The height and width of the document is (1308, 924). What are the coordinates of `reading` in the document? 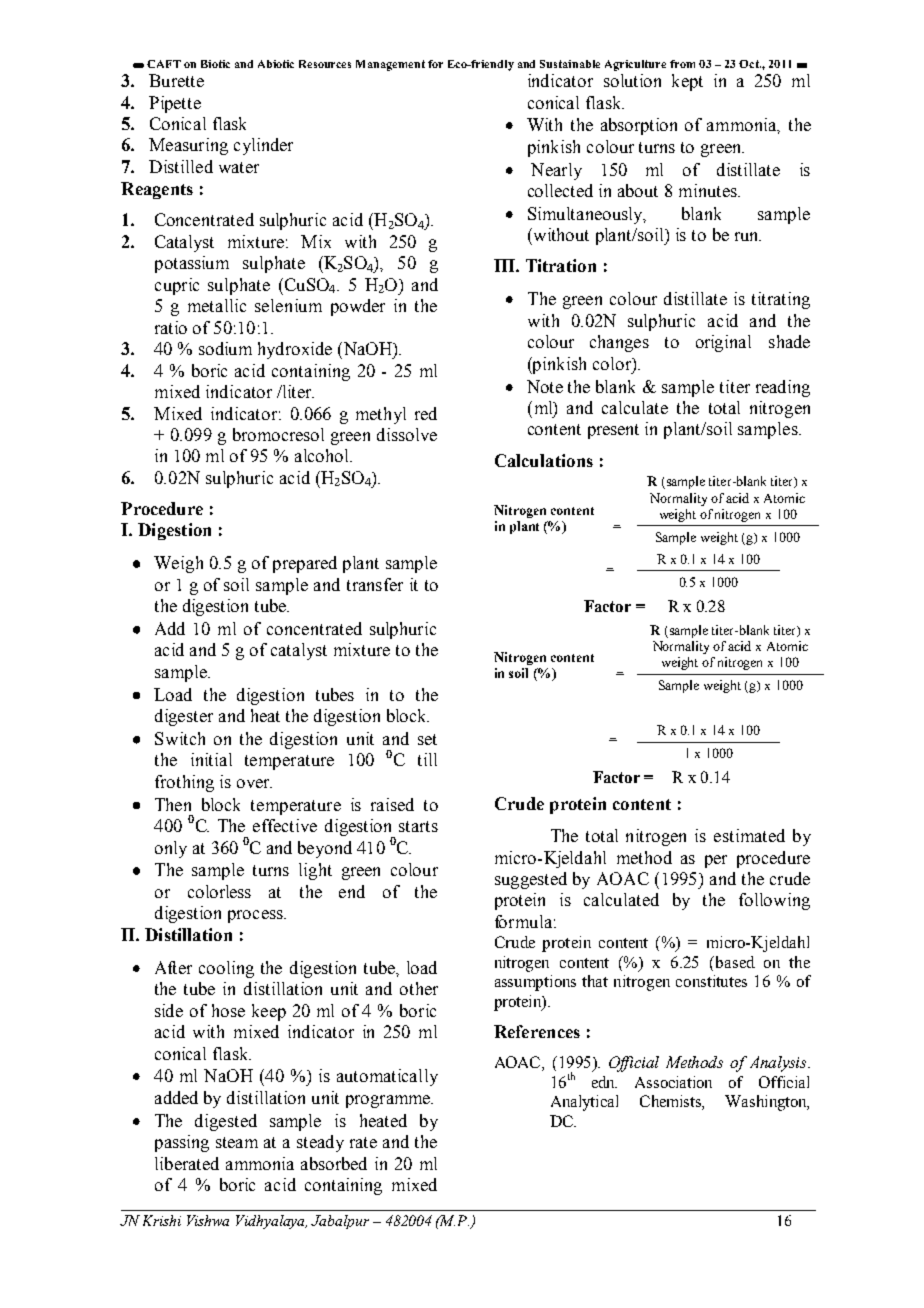 It's located at (783, 388).
